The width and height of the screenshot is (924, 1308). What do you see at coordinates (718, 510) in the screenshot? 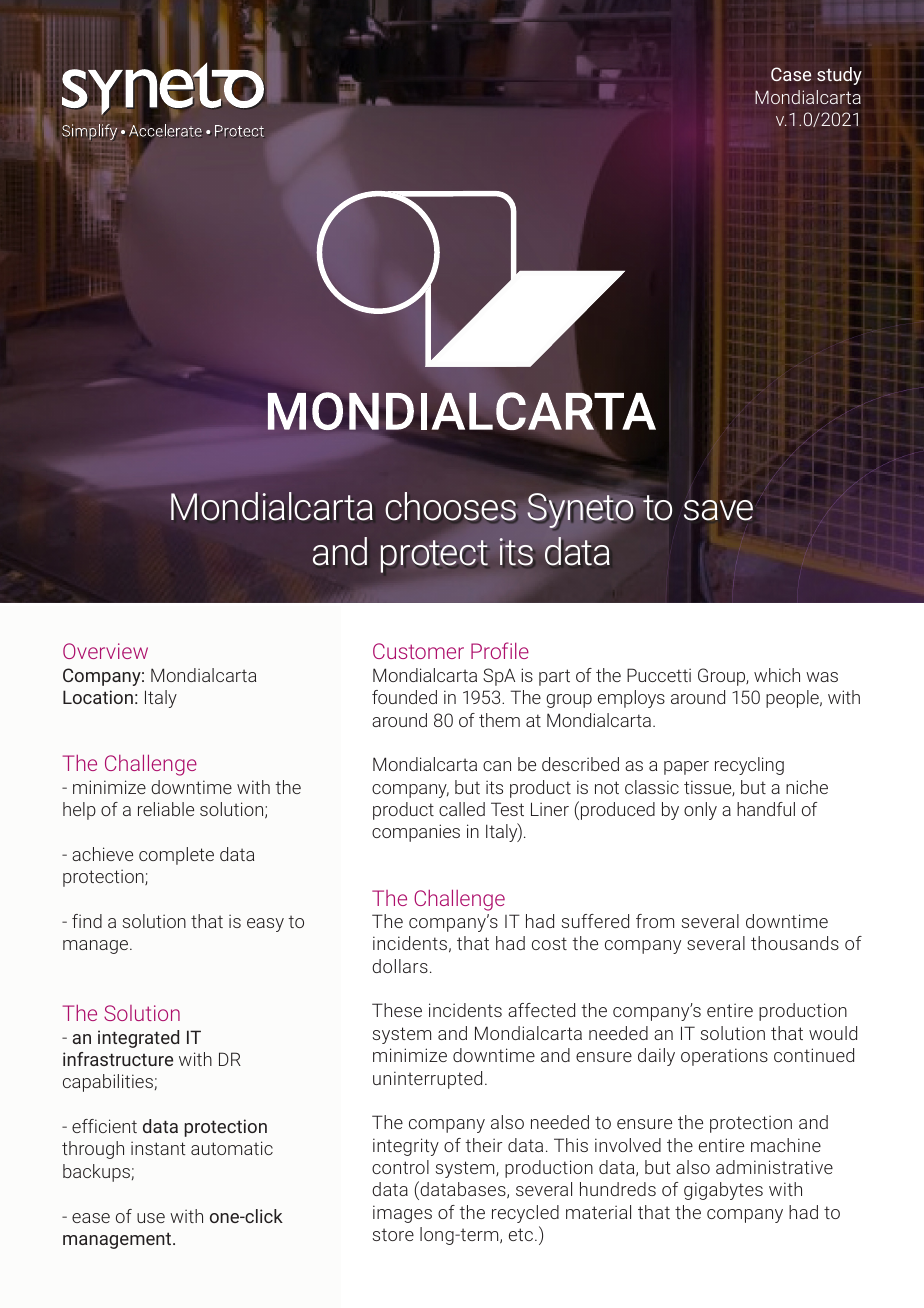
I see `save` at bounding box center [718, 510].
